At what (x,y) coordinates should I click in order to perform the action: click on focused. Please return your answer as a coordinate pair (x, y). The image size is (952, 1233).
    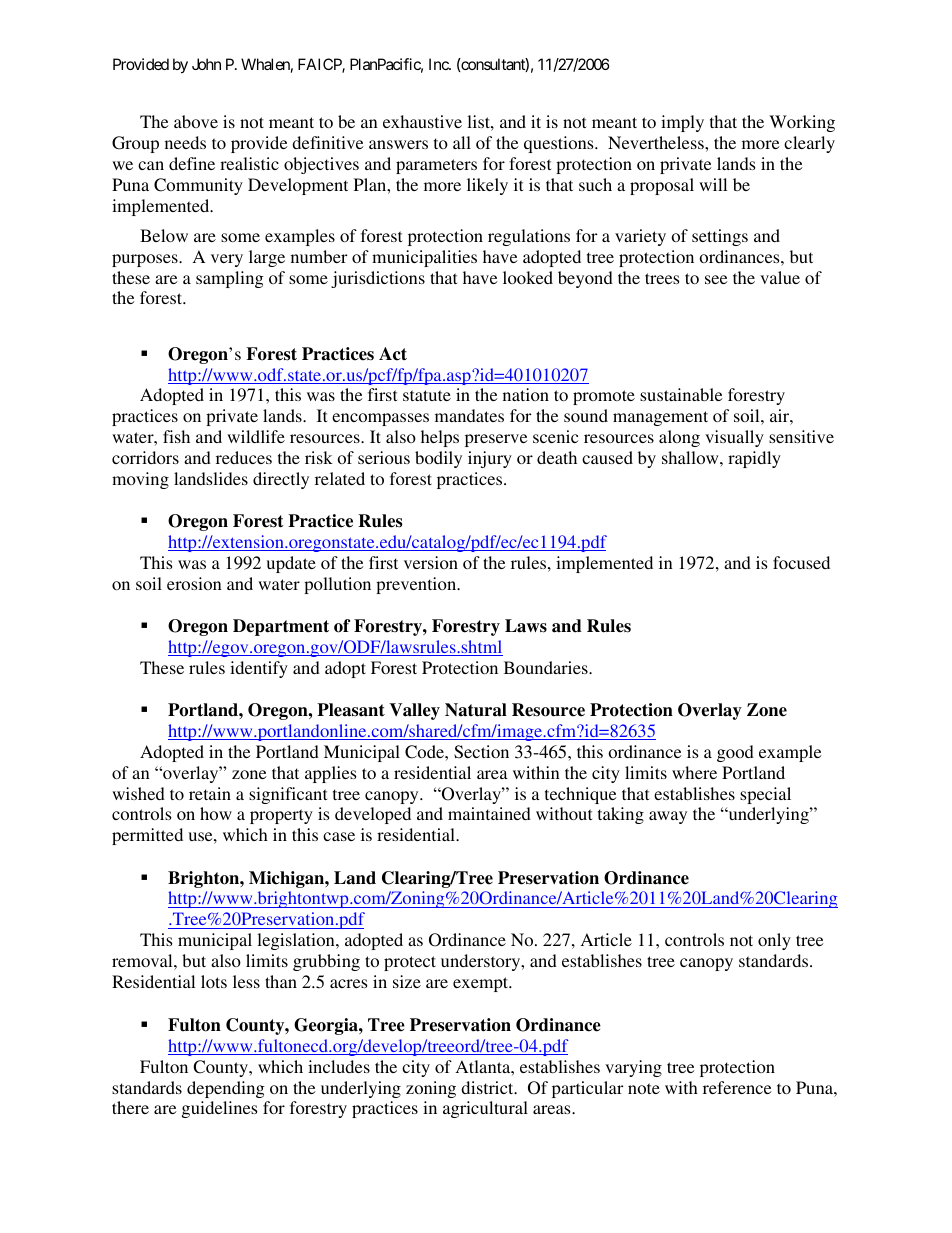
    Looking at the image, I should click on (801, 562).
